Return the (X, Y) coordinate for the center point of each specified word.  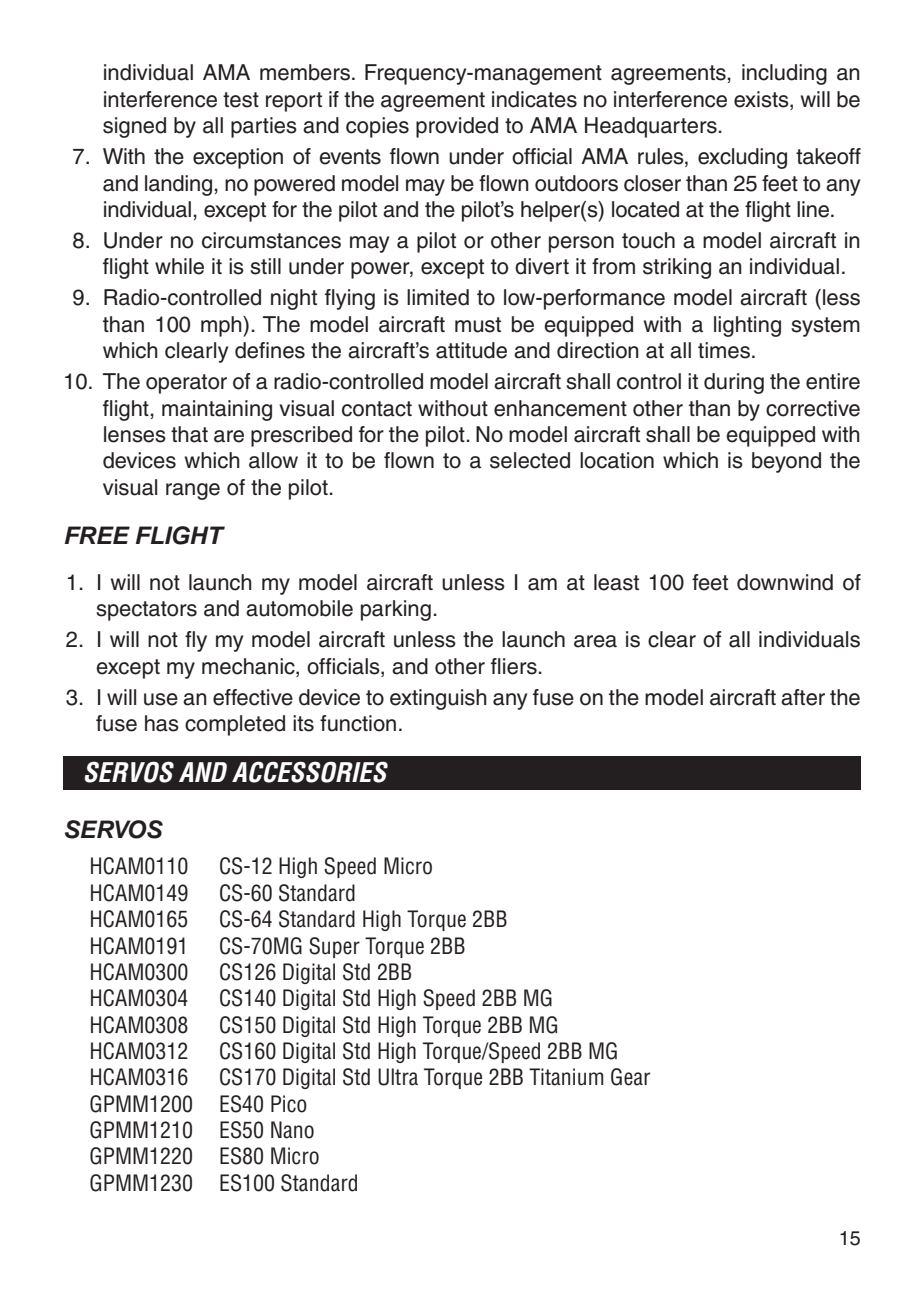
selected (530, 460)
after (803, 697)
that (189, 434)
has (162, 723)
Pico (289, 1104)
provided (457, 127)
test (241, 100)
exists (762, 99)
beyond (786, 462)
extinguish (438, 699)
